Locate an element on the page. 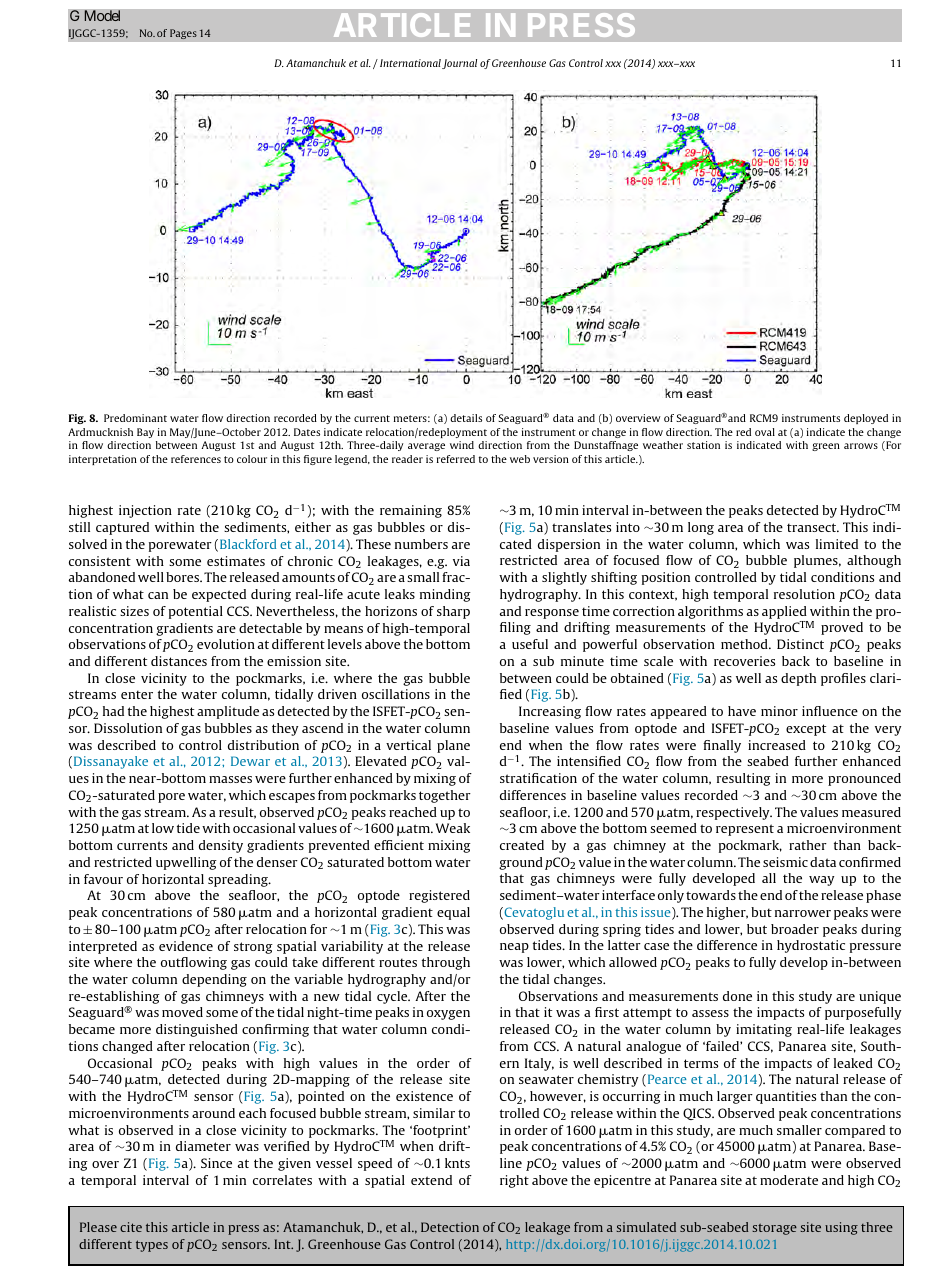 The width and height of the image is (952, 1270). Bay is located at coordinates (145, 433).
